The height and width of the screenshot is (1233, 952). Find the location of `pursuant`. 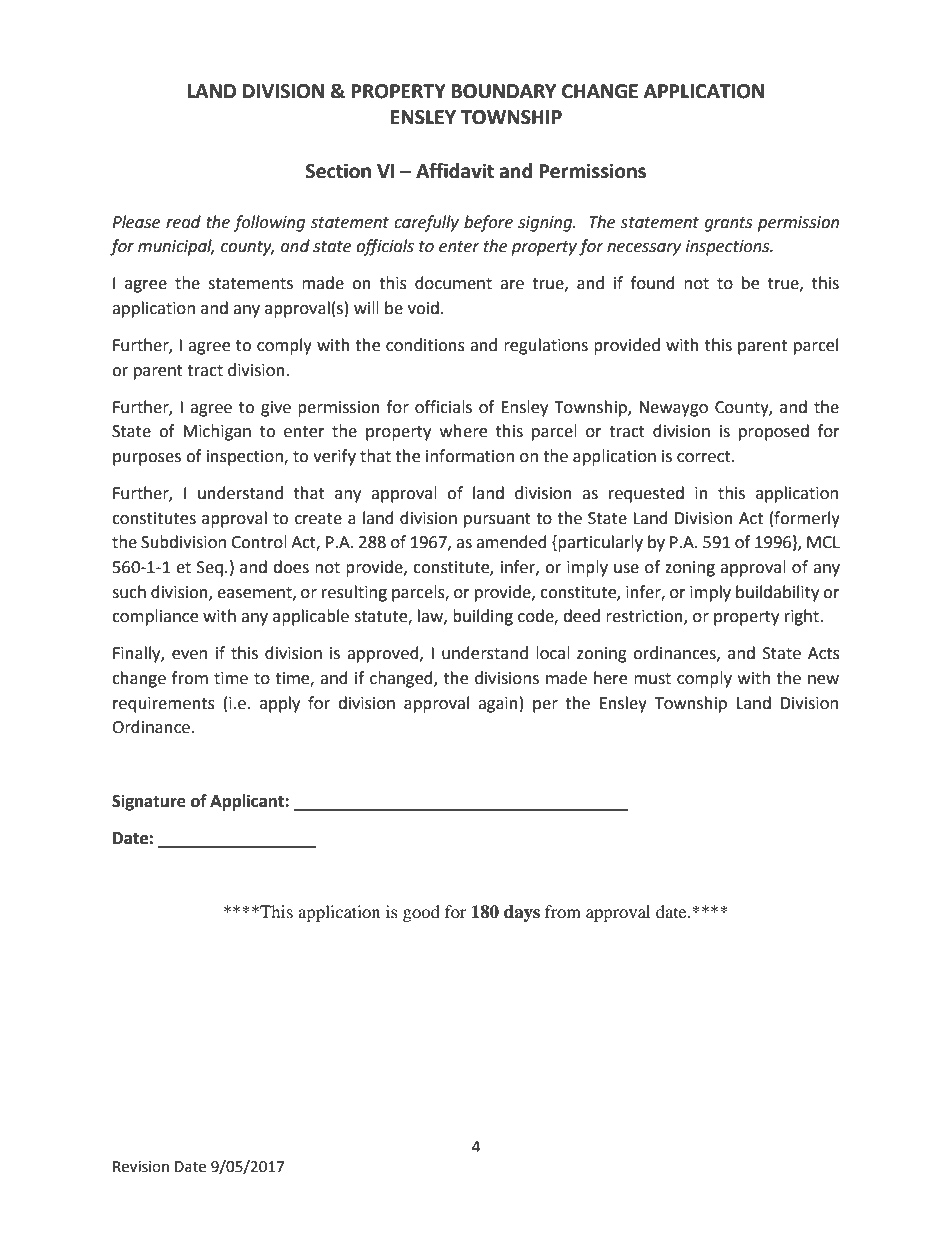

pursuant is located at coordinates (497, 520).
